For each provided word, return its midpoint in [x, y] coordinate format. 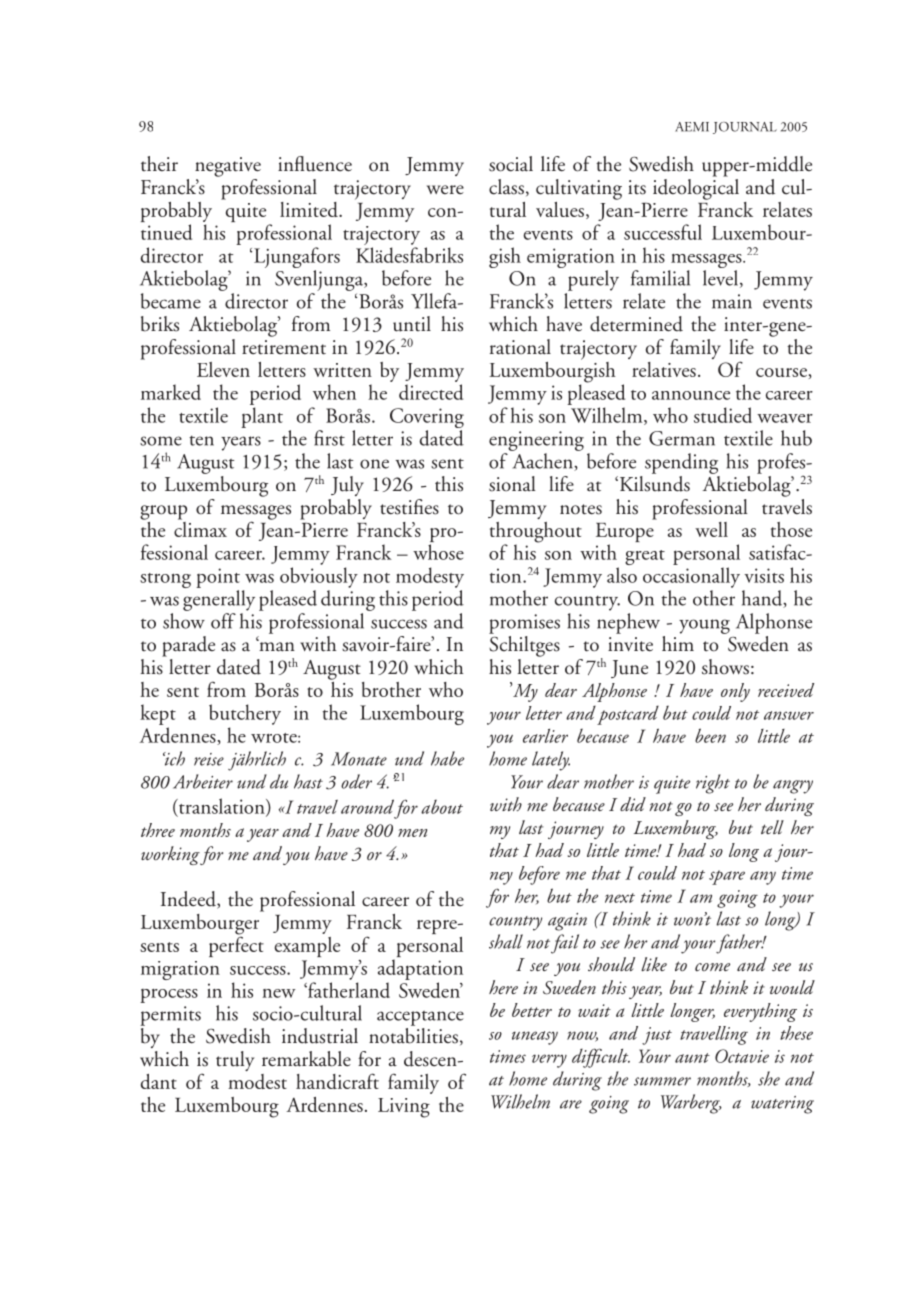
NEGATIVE [228, 167]
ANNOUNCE [691, 395]
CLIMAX [200, 528]
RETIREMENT [284, 347]
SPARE [727, 877]
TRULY [235, 1061]
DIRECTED [431, 392]
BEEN [710, 735]
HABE [447, 758]
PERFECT [236, 945]
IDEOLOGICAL [696, 188]
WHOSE [438, 552]
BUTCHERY [245, 714]
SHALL [506, 941]
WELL [711, 529]
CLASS [506, 187]
